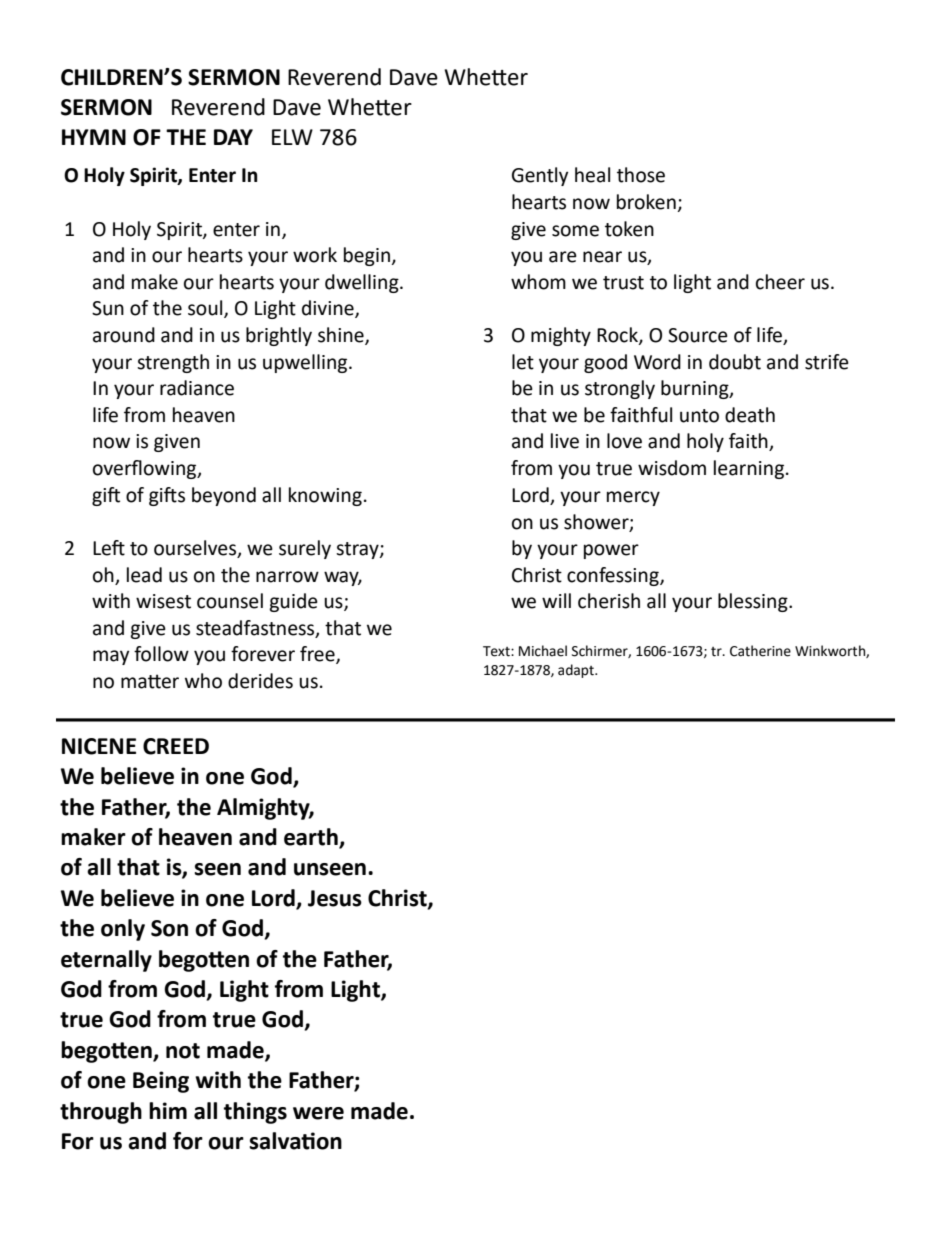 The height and width of the screenshot is (1233, 952). Describe the element at coordinates (168, 1110) in the screenshot. I see `him` at that location.
